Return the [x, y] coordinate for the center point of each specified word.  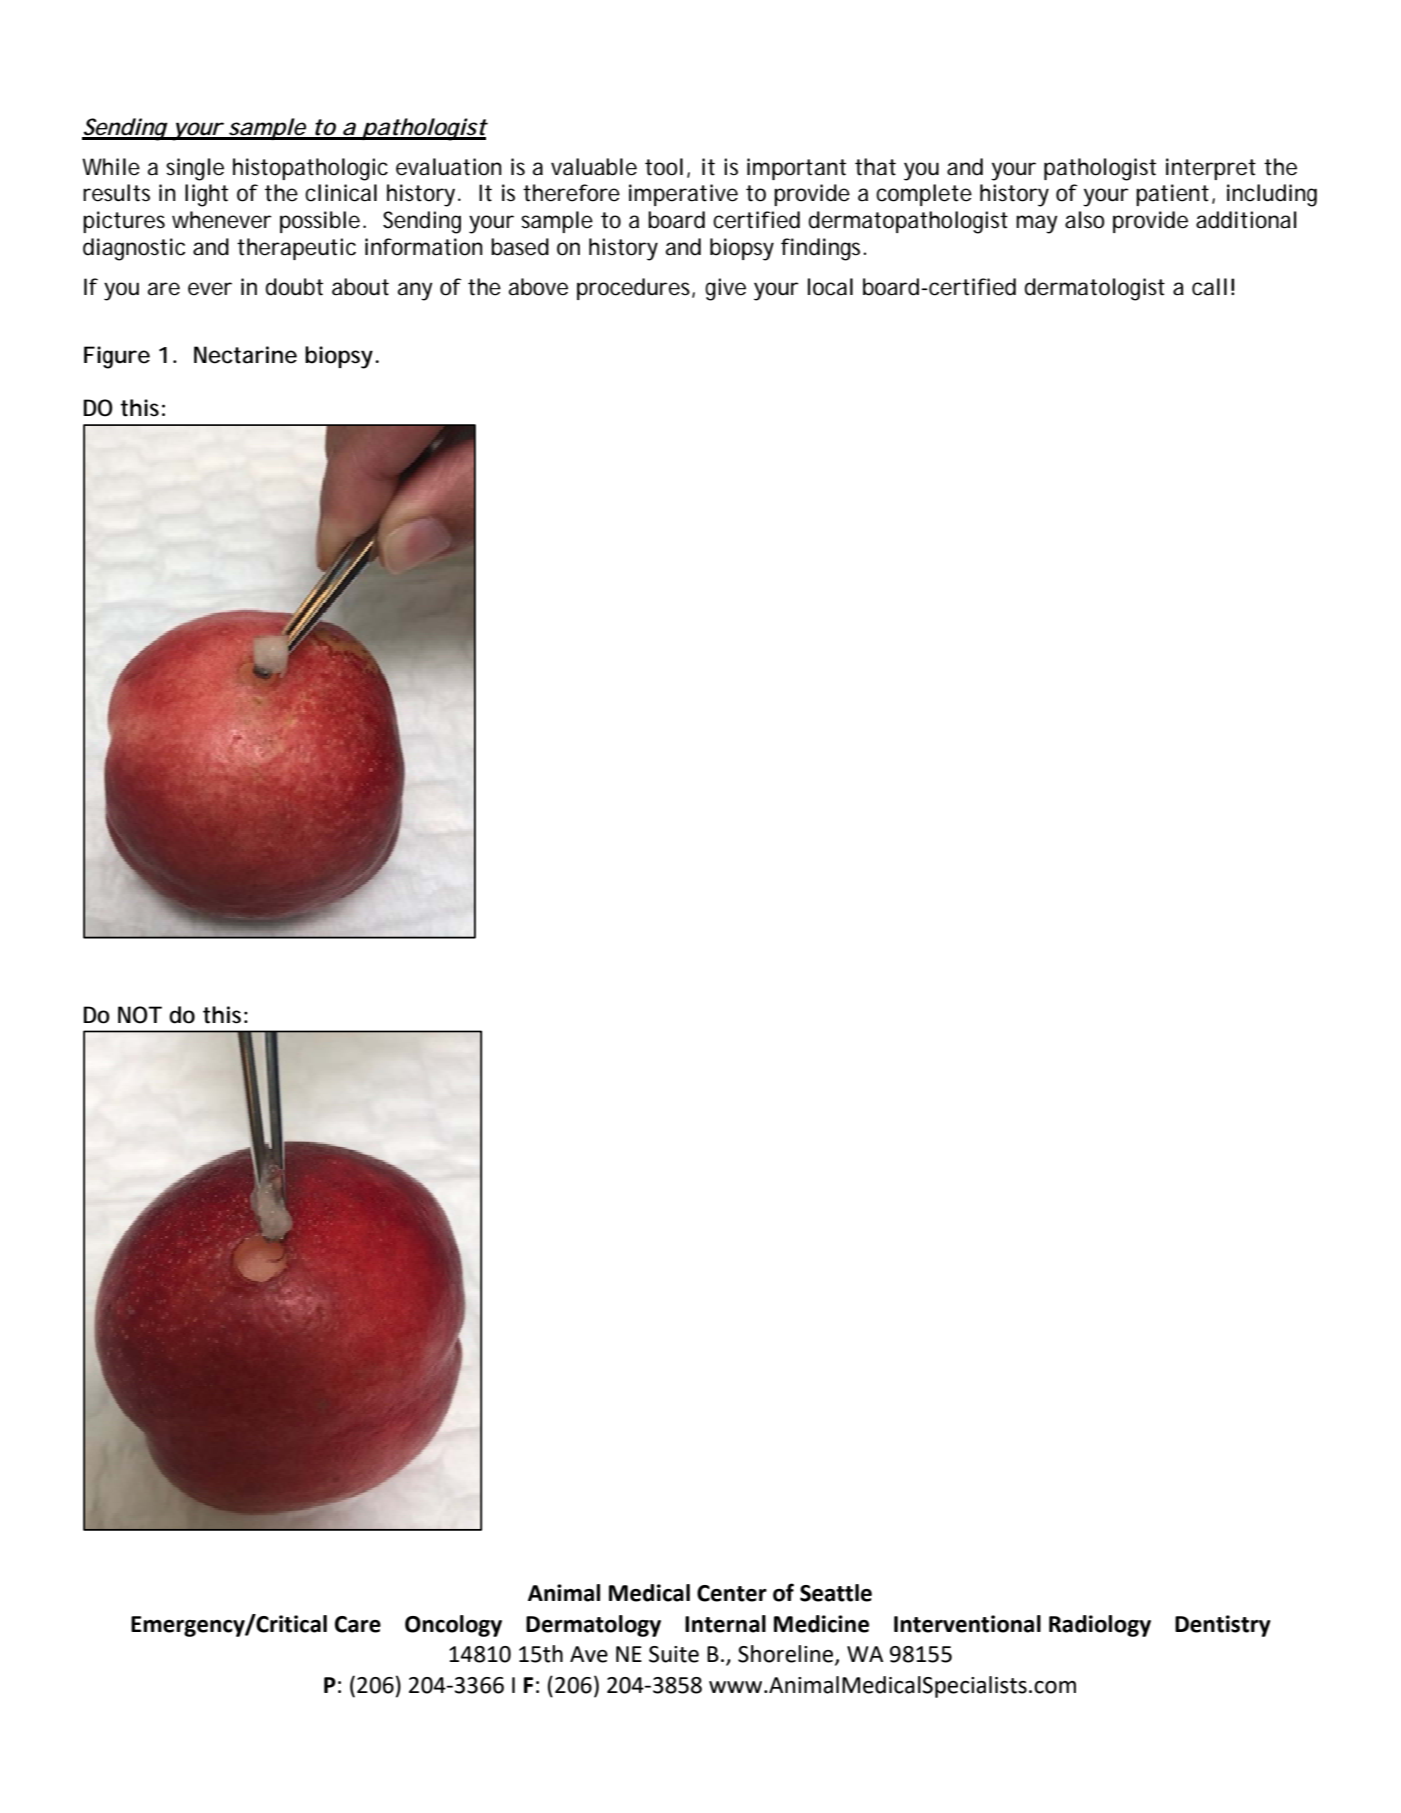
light [206, 195]
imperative [683, 195]
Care [358, 1624]
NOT [140, 1015]
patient [1172, 195]
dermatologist [1095, 289]
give [725, 289]
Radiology [1100, 1626]
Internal [725, 1624]
